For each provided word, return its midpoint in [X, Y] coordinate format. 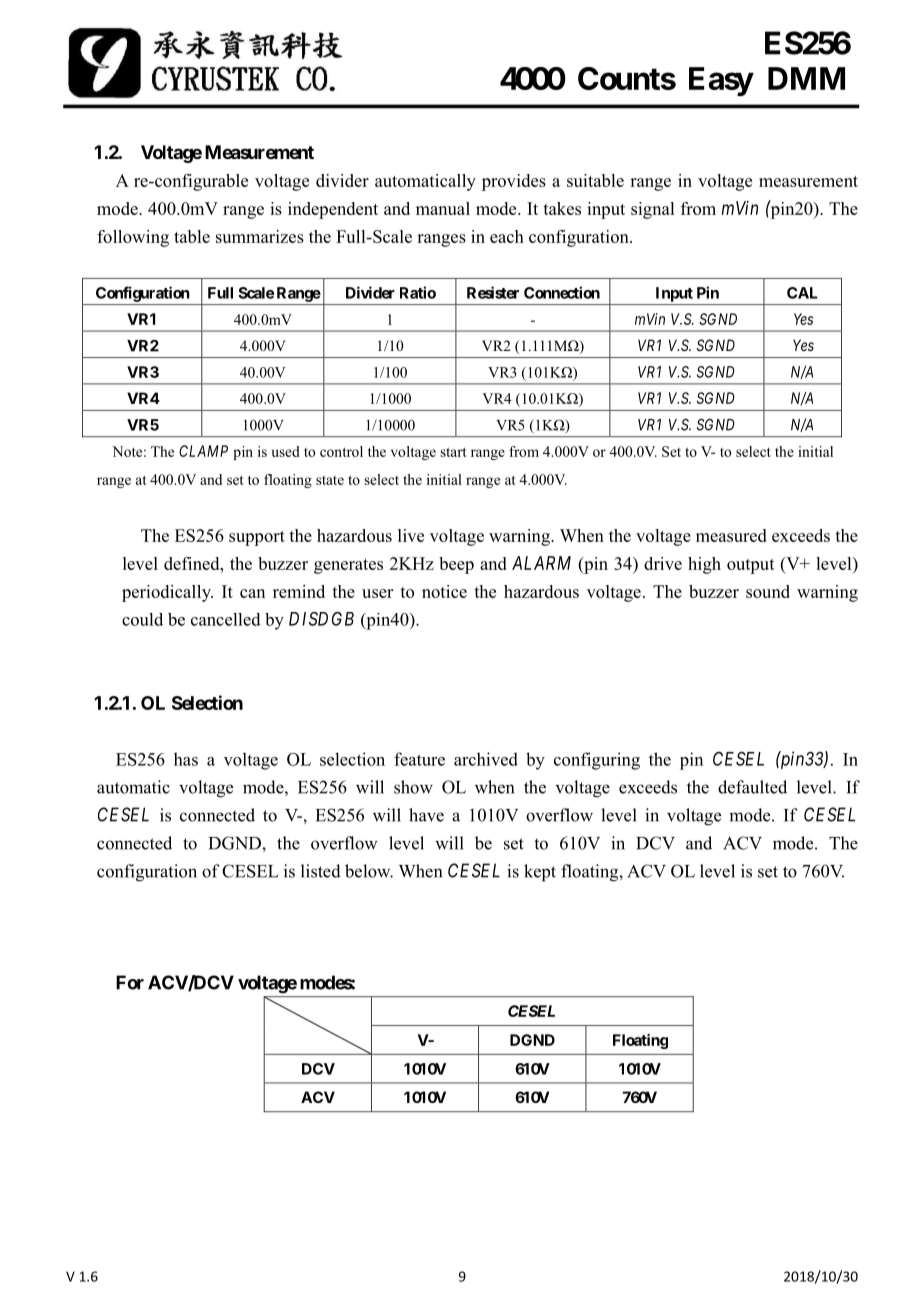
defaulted [752, 787]
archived [486, 759]
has [186, 759]
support [257, 538]
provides [514, 182]
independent [333, 210]
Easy [721, 81]
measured [731, 535]
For [130, 982]
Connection [562, 292]
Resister [493, 292]
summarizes [260, 236]
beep [456, 565]
